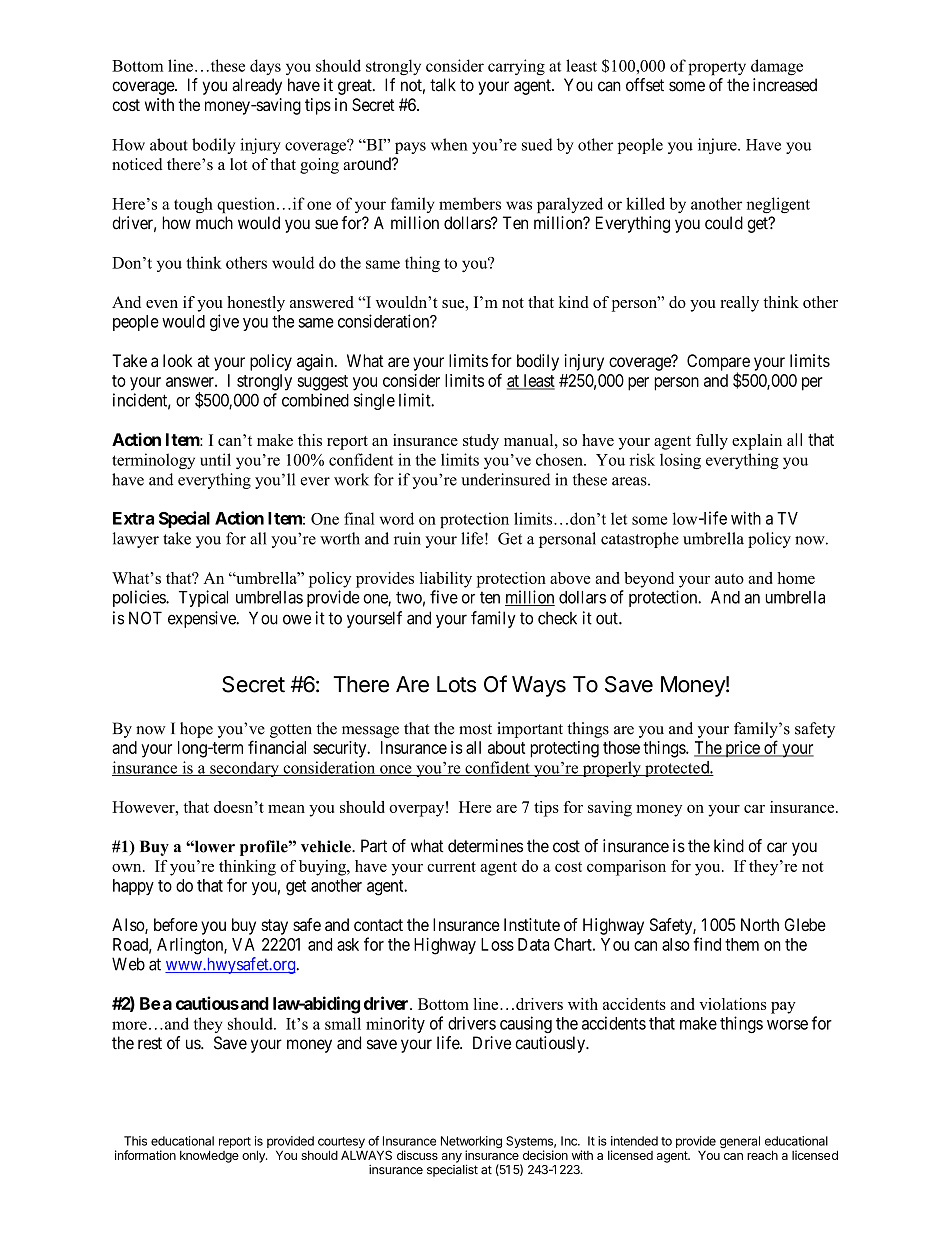 Image resolution: width=952 pixels, height=1233 pixels. I want to click on auto, so click(729, 579).
